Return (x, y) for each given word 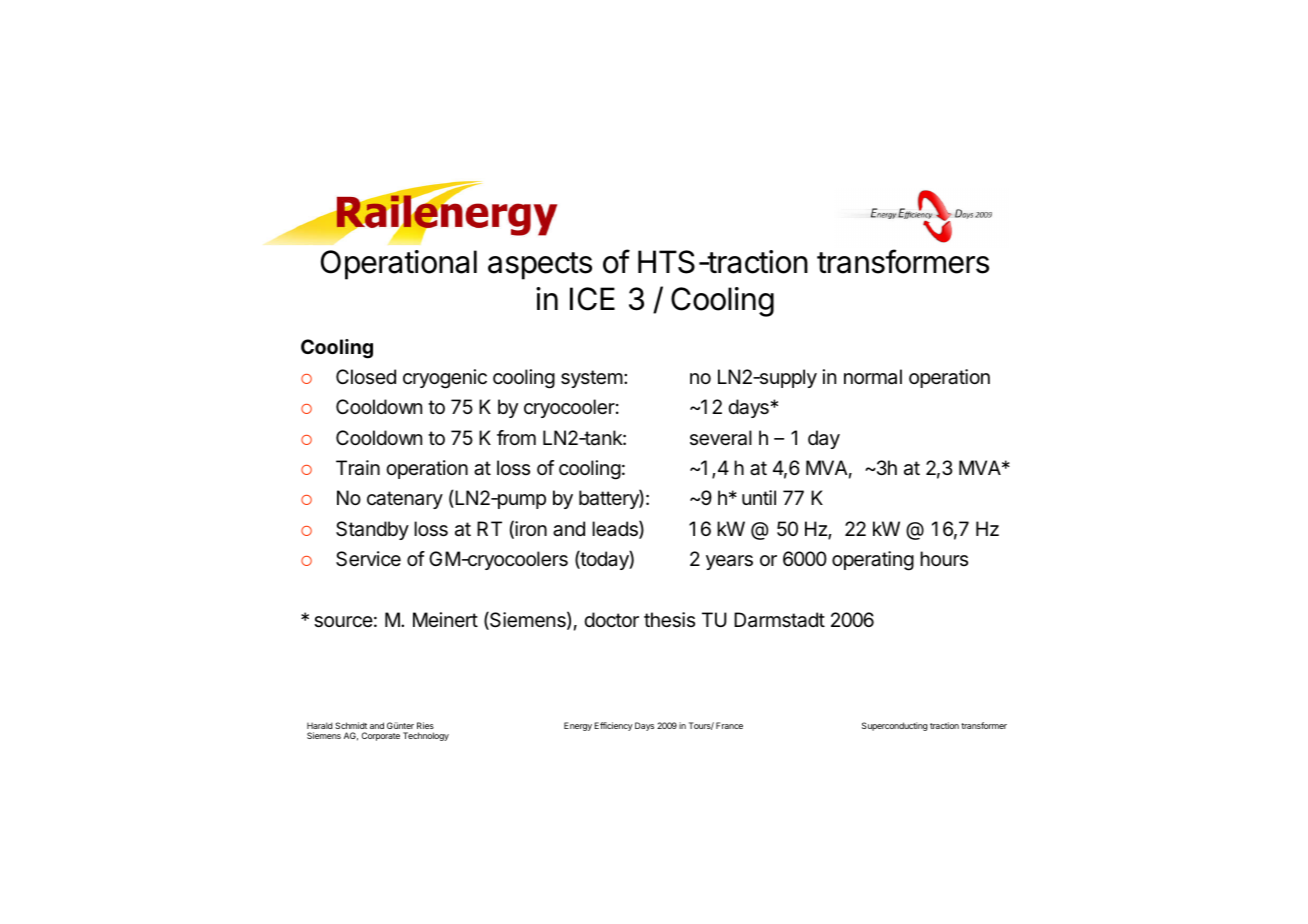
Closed (366, 376)
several (721, 438)
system (592, 379)
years (729, 562)
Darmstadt (779, 620)
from (516, 437)
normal (873, 377)
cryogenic (445, 379)
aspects (540, 266)
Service (368, 559)
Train (358, 468)
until (759, 497)
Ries (425, 725)
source (343, 622)
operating (873, 561)
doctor (611, 620)
